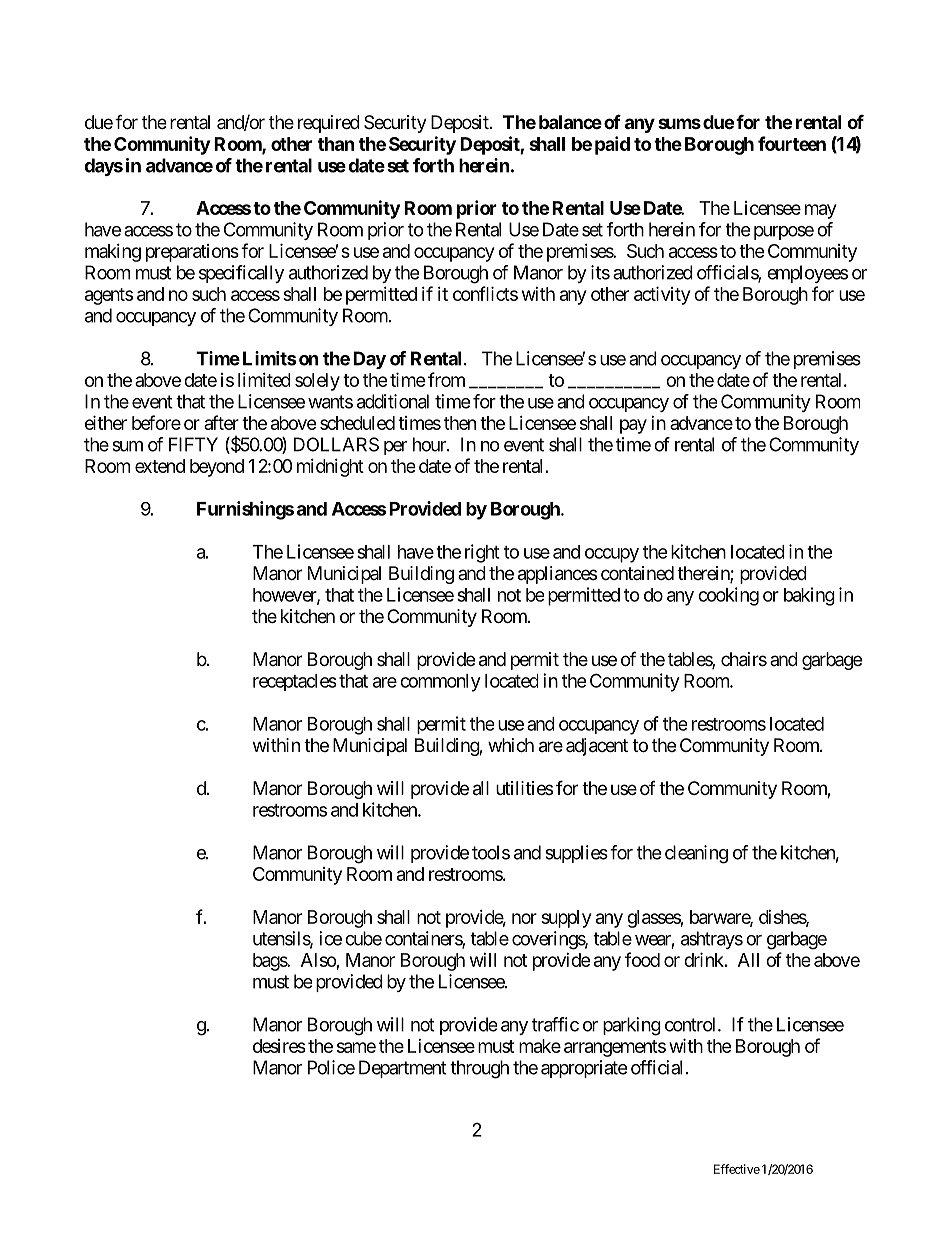 Image resolution: width=952 pixels, height=1233 pixels. What do you see at coordinates (479, 1069) in the screenshot?
I see `through` at bounding box center [479, 1069].
